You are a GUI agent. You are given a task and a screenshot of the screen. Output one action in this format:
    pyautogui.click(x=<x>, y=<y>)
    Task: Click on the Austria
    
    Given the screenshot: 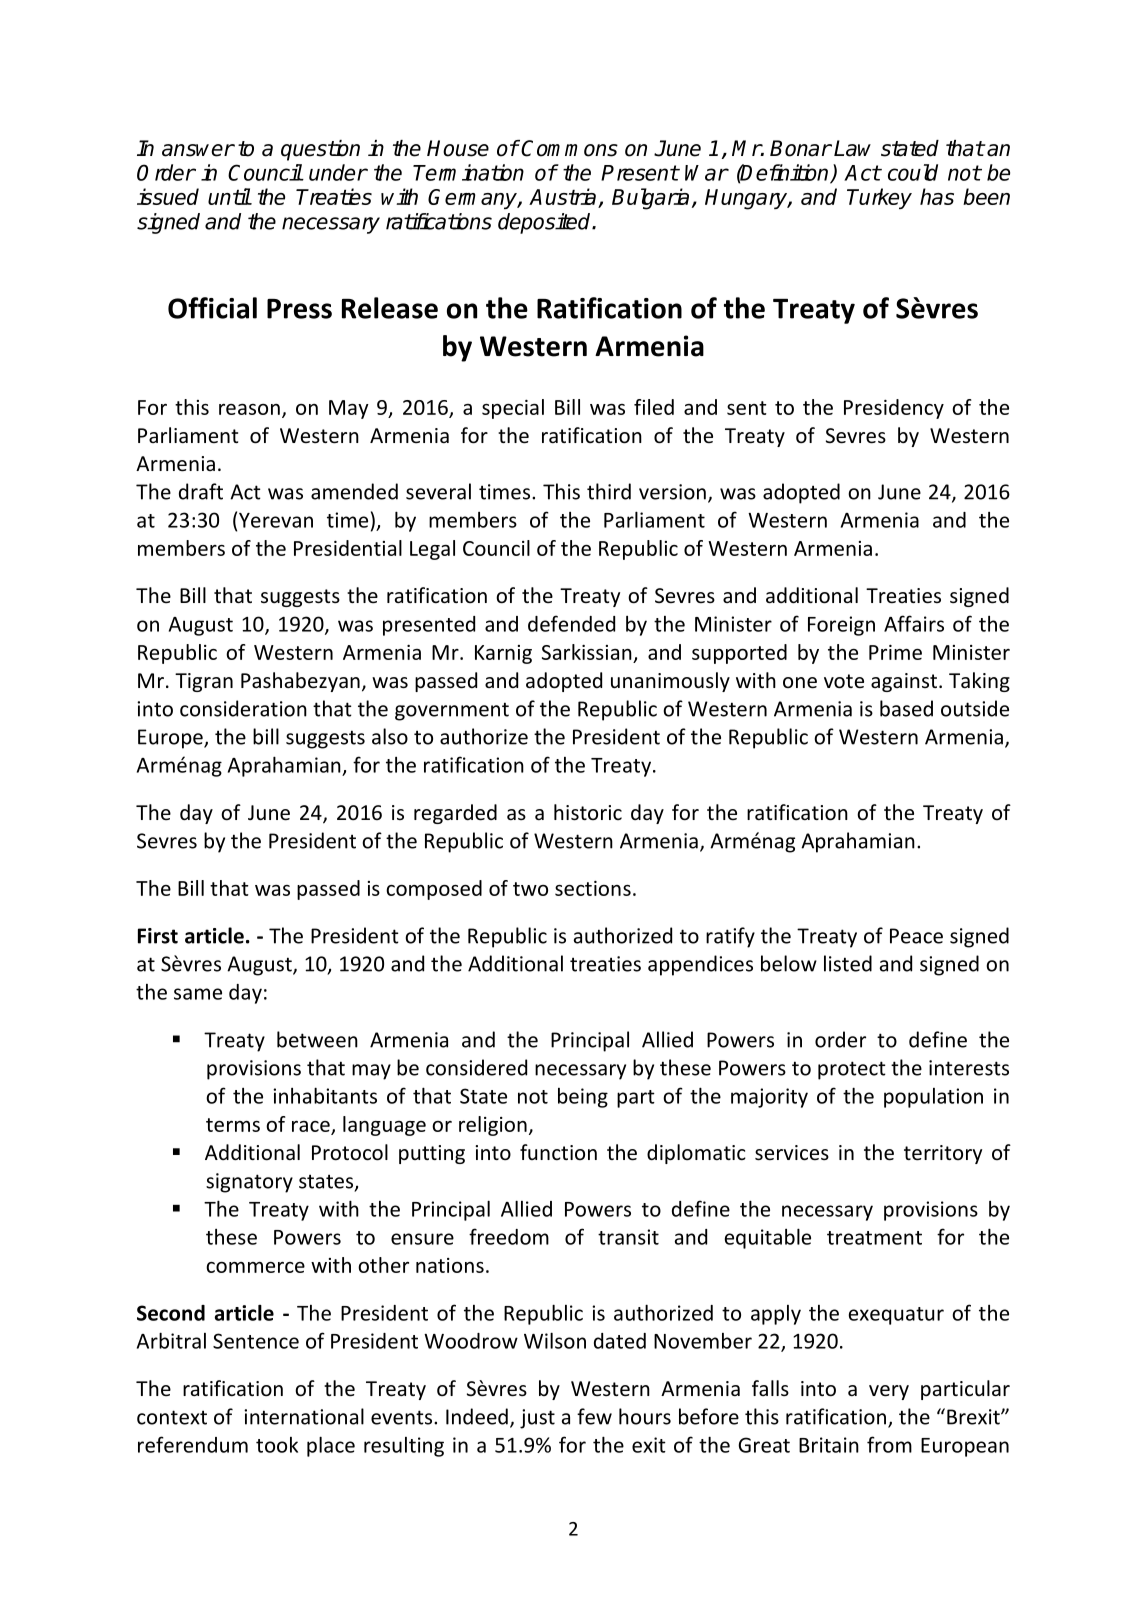 What is the action you would take?
    pyautogui.click(x=564, y=198)
